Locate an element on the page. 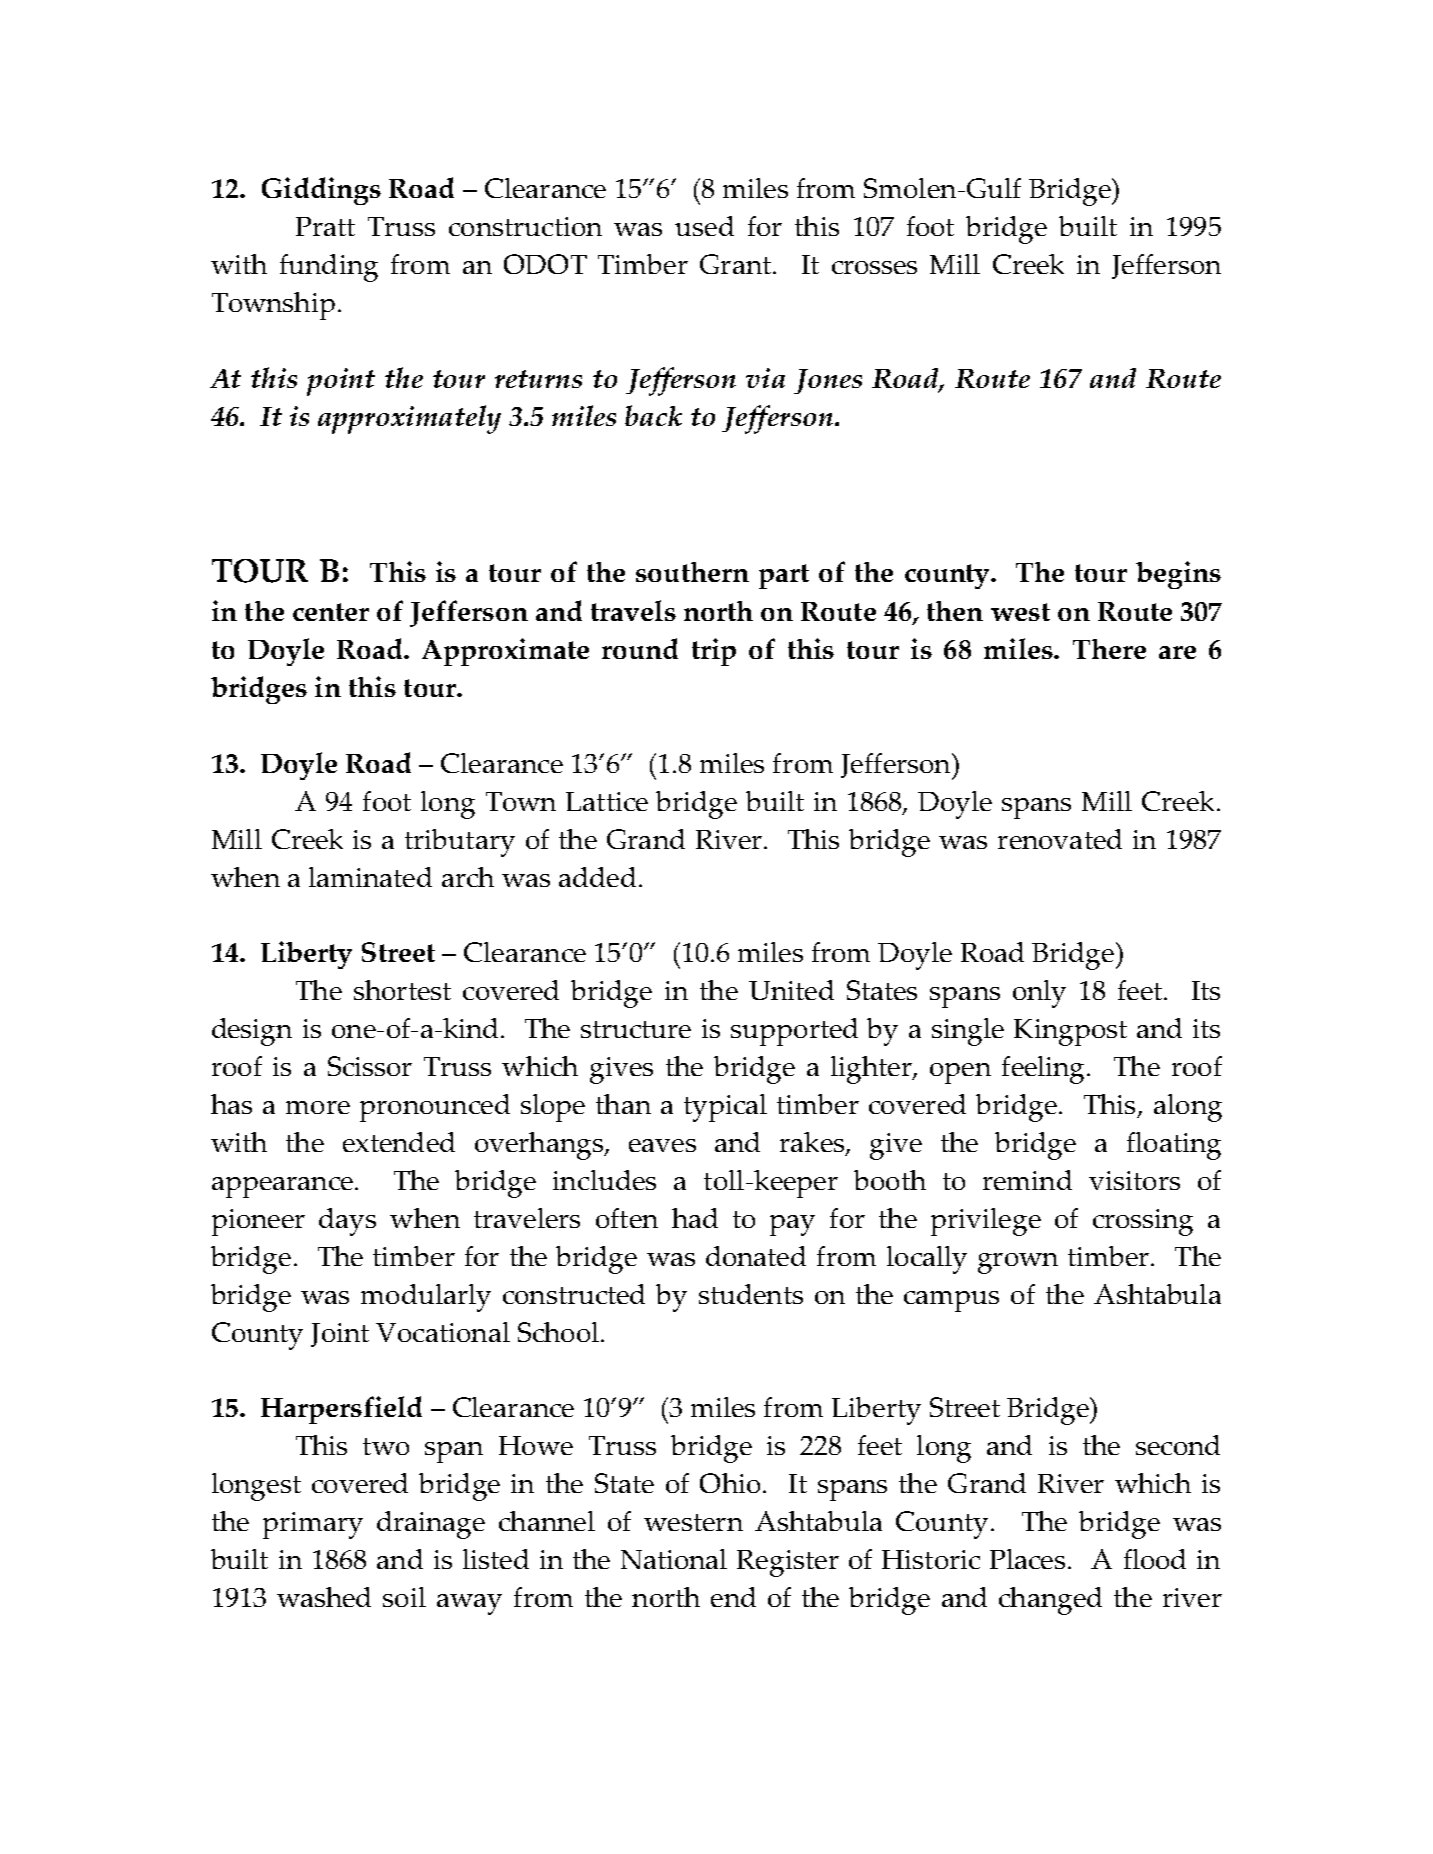 This image has height=1854, width=1433. crosses is located at coordinates (874, 267).
